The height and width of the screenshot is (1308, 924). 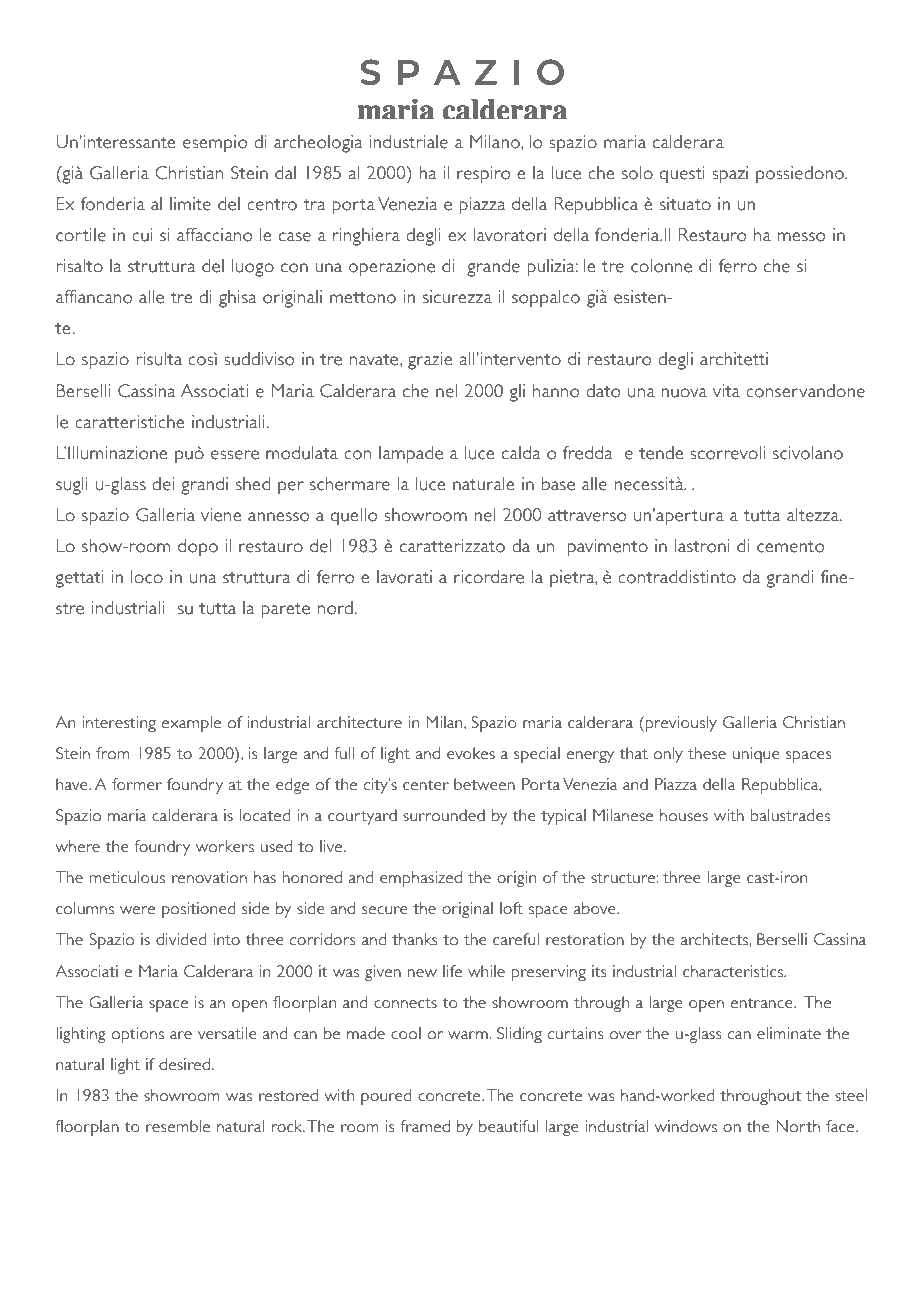 I want to click on loco, so click(x=147, y=577).
